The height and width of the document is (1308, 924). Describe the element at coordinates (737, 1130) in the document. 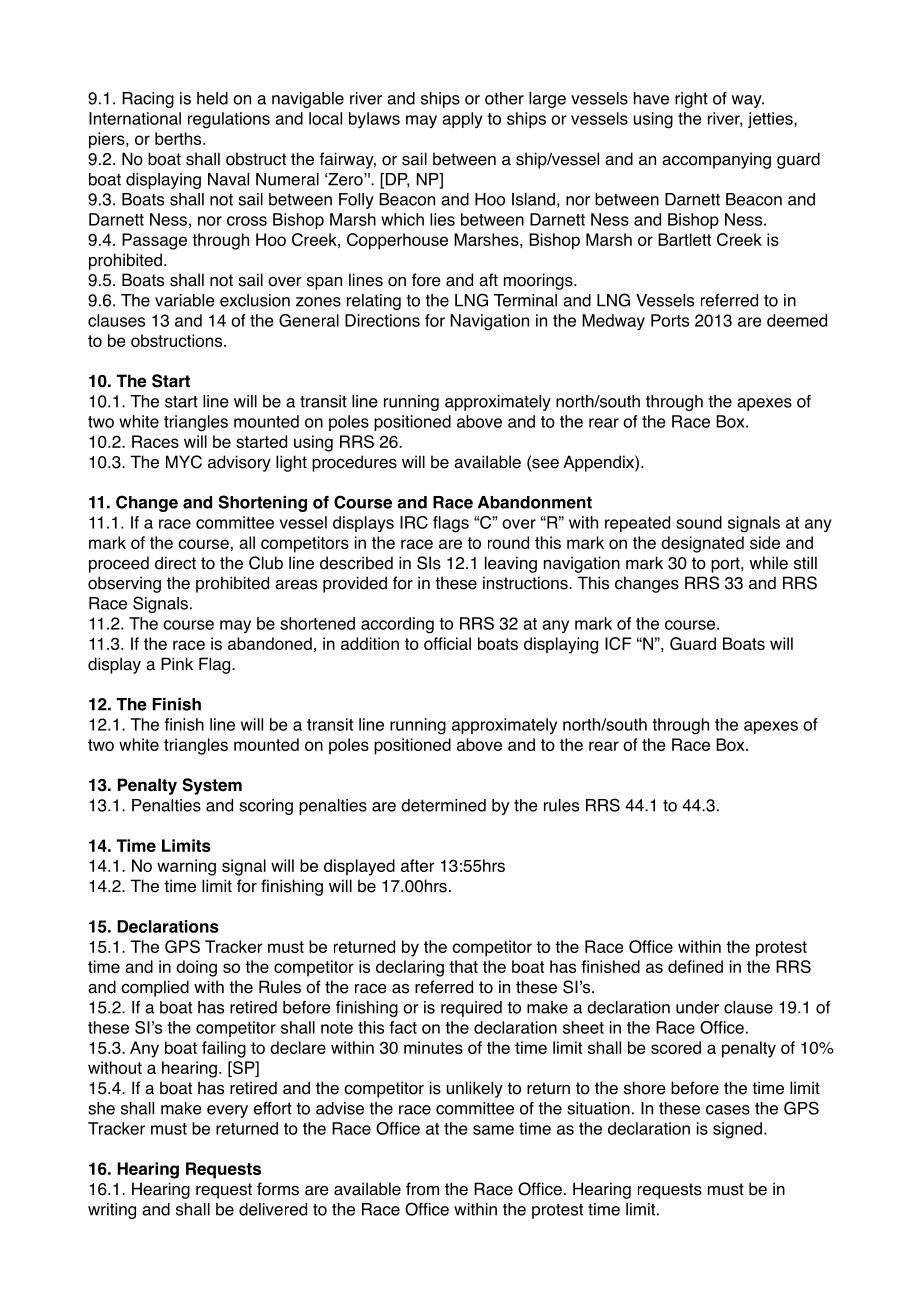

I see `signed` at that location.
